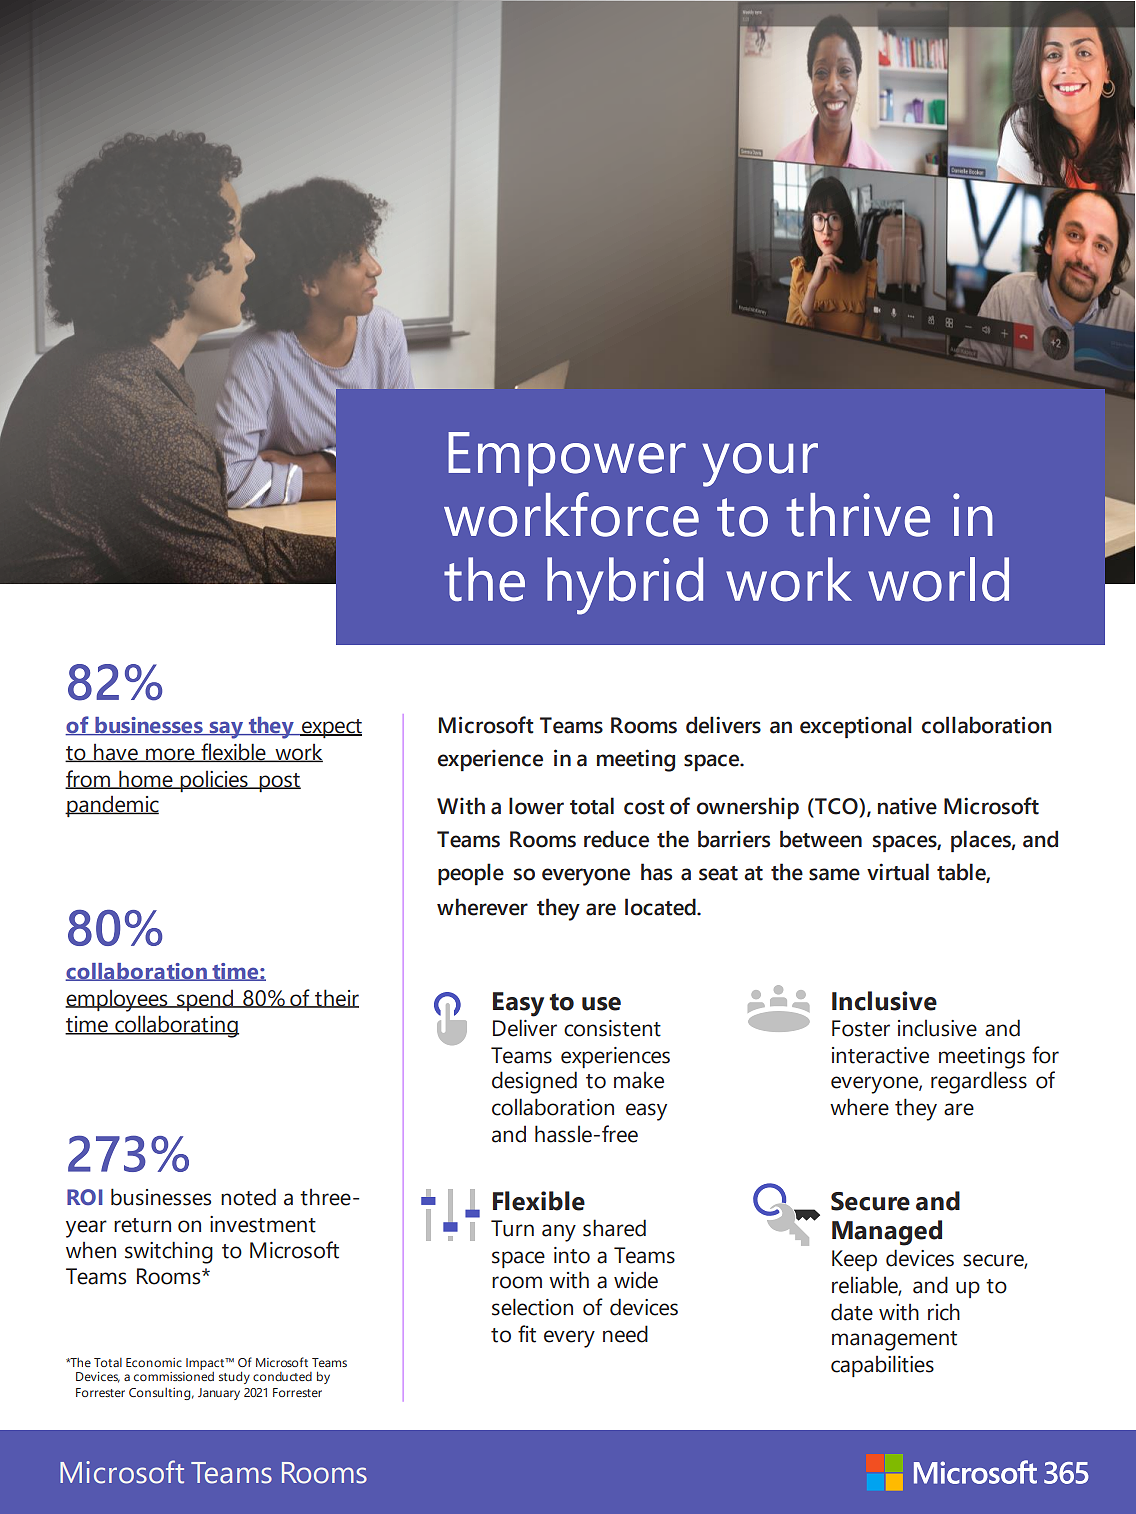 The height and width of the screenshot is (1514, 1136). I want to click on spend, so click(205, 1000).
